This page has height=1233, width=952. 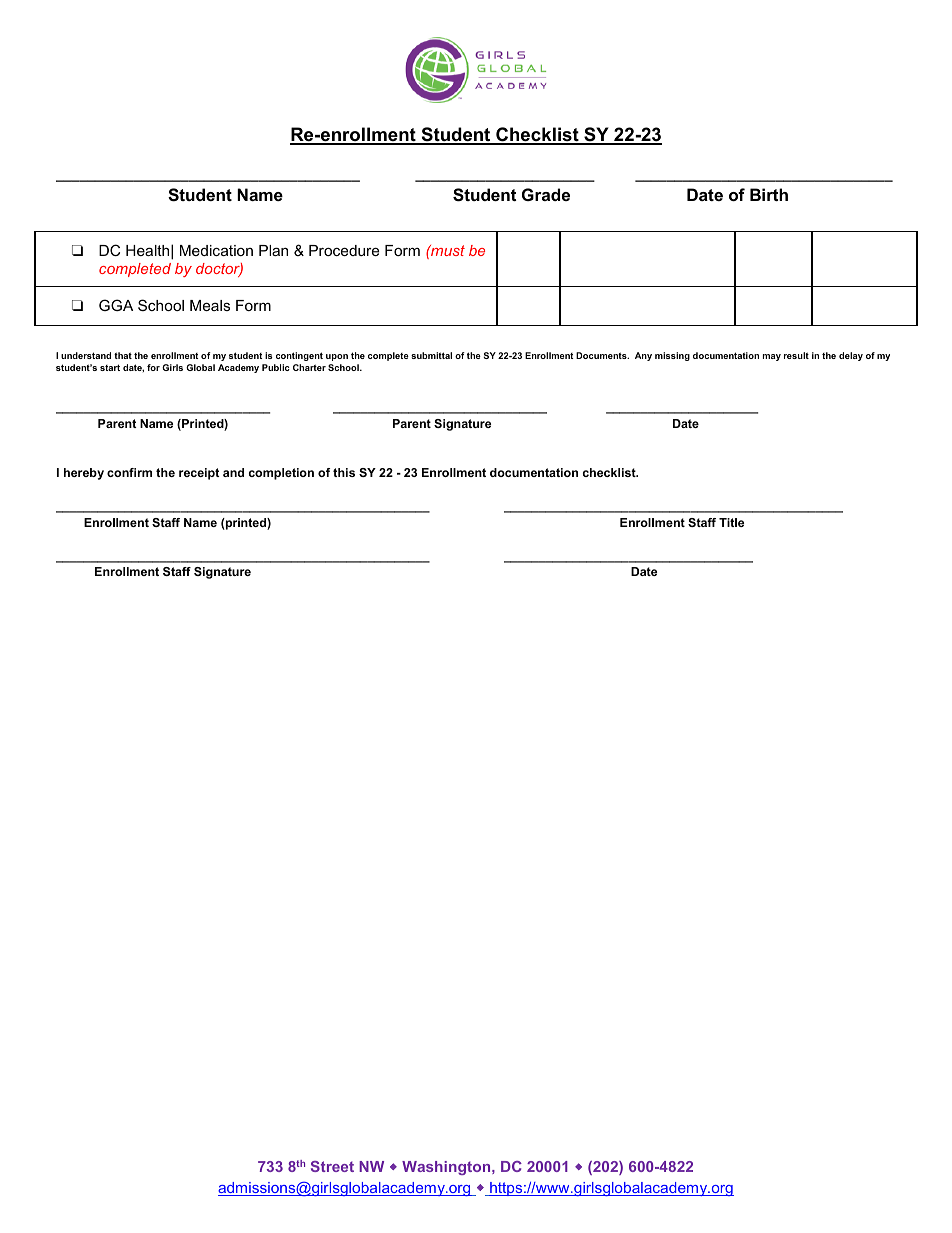 What do you see at coordinates (332, 1166) in the page?
I see `Street` at bounding box center [332, 1166].
